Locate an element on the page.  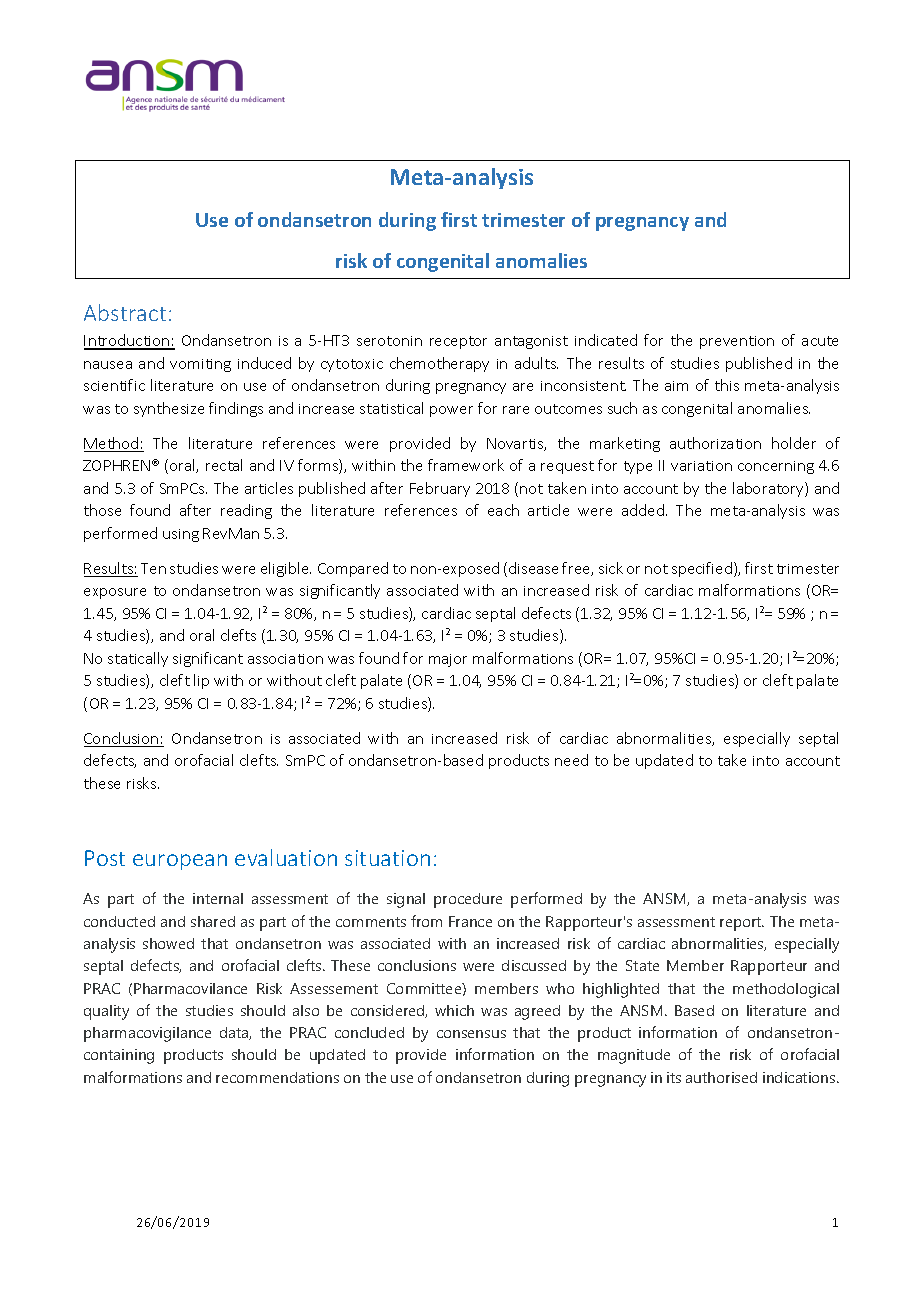
recommendations is located at coordinates (277, 1077).
